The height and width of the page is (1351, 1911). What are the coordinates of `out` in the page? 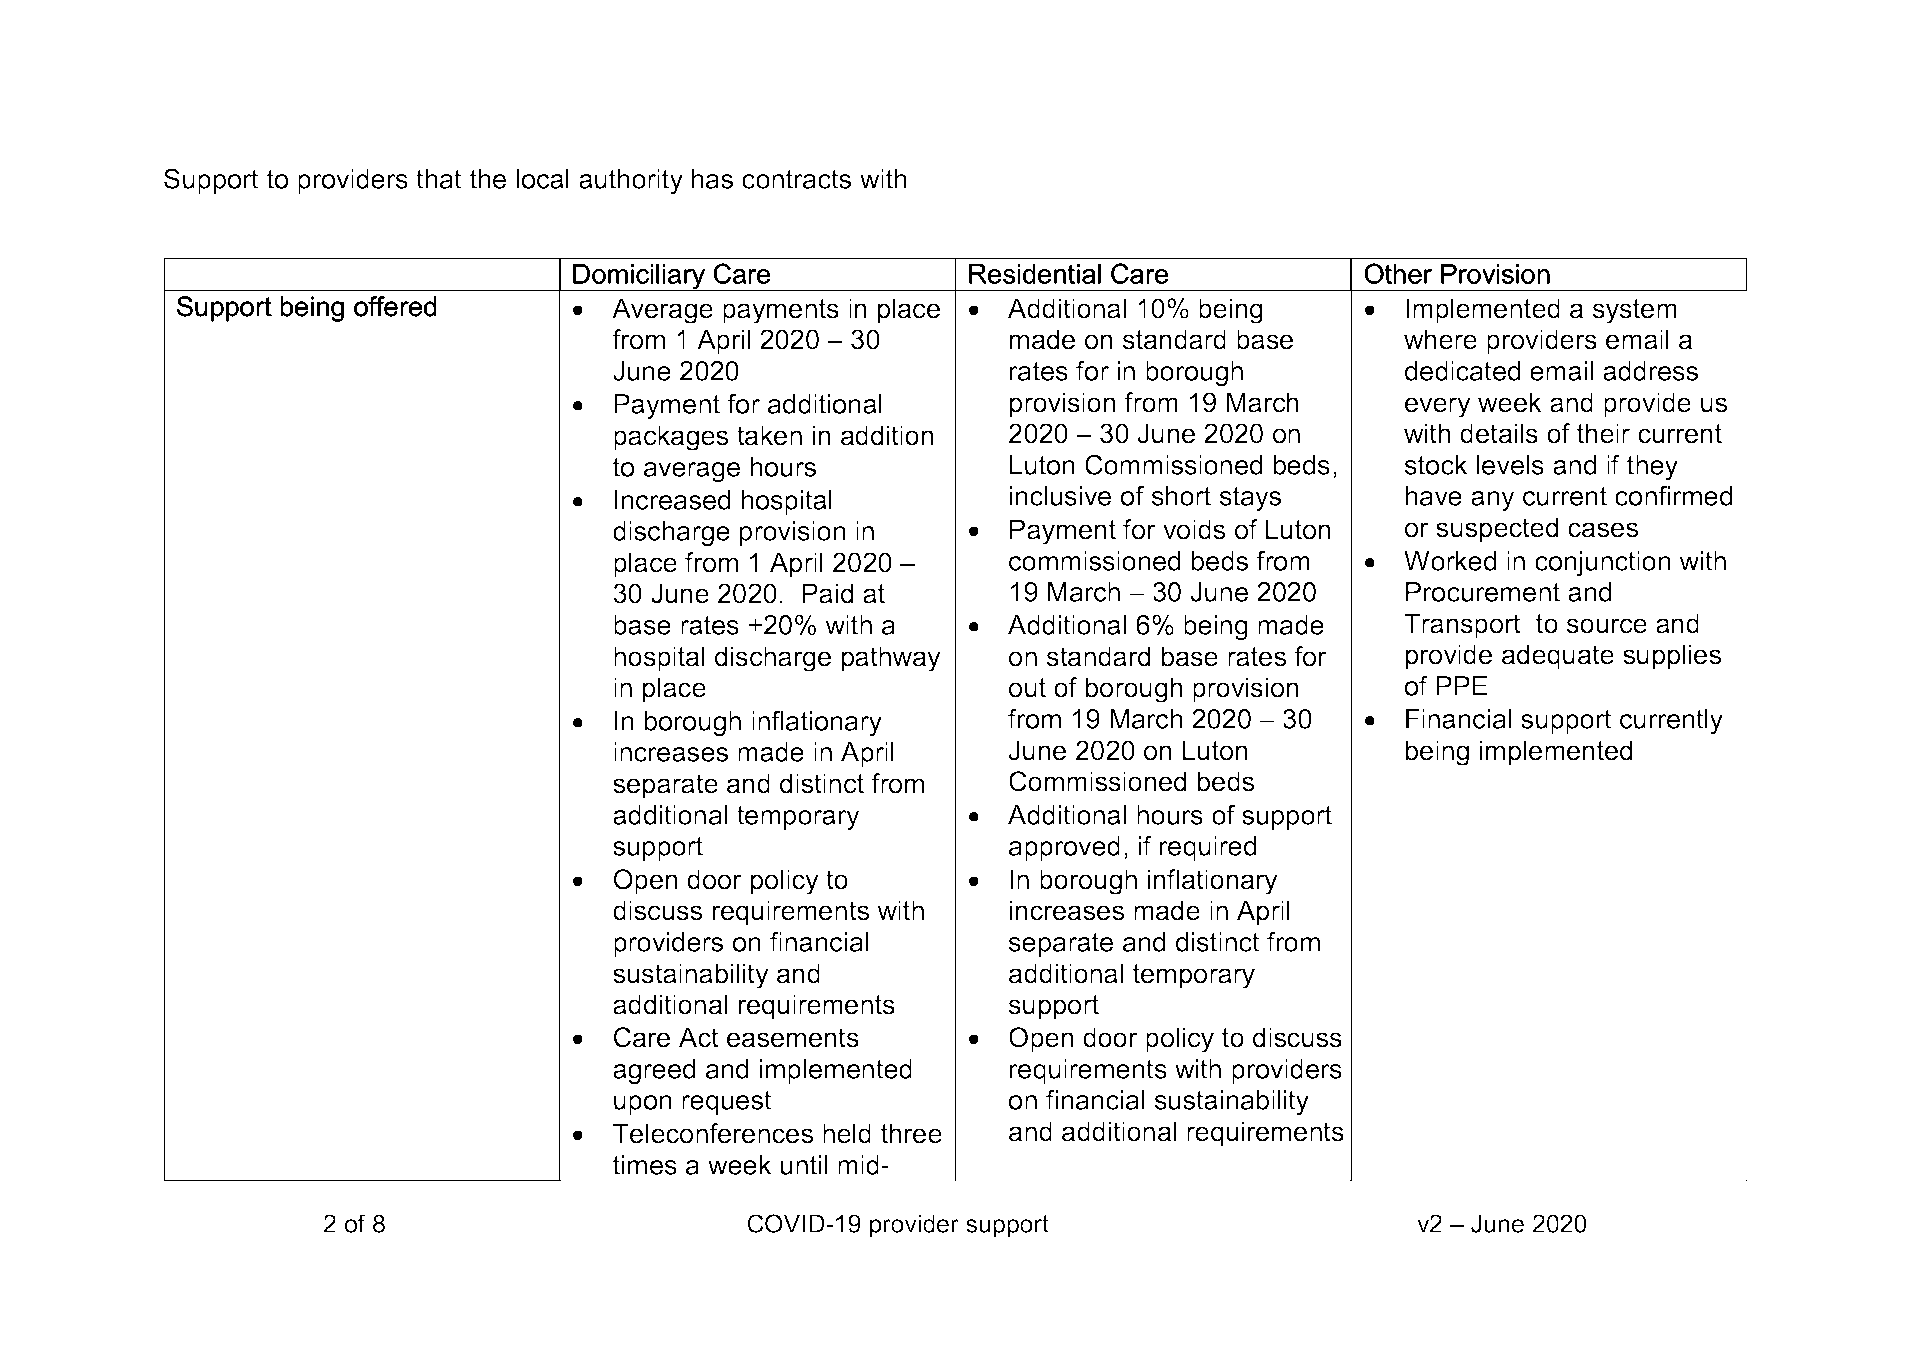 It's located at (1027, 688).
